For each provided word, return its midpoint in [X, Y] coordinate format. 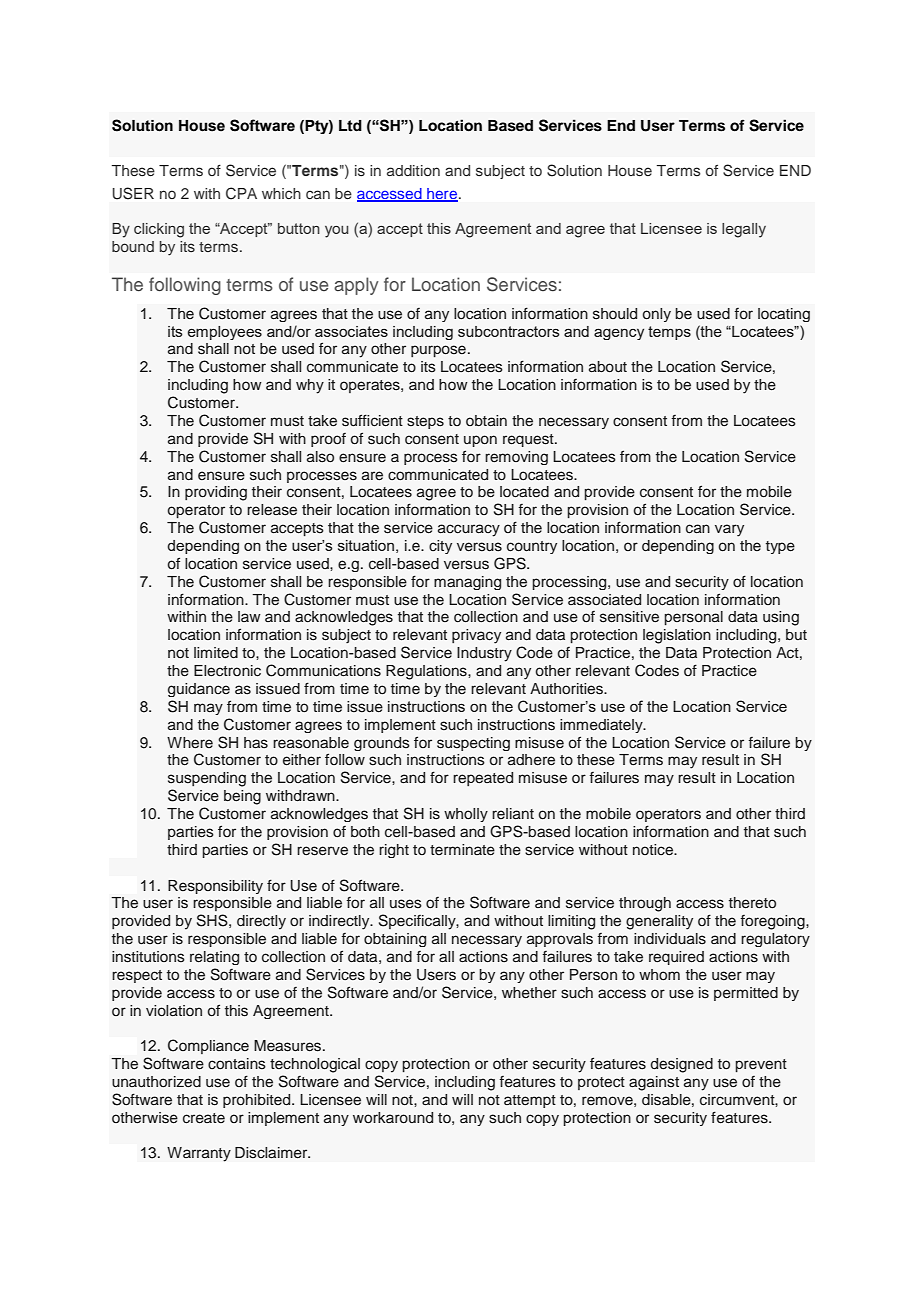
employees [225, 333]
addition [413, 170]
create [204, 1118]
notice [654, 850]
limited [216, 653]
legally [744, 230]
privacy [476, 636]
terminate [462, 850]
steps [425, 422]
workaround [393, 1118]
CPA [241, 193]
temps [669, 333]
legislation [677, 636]
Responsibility [215, 887]
